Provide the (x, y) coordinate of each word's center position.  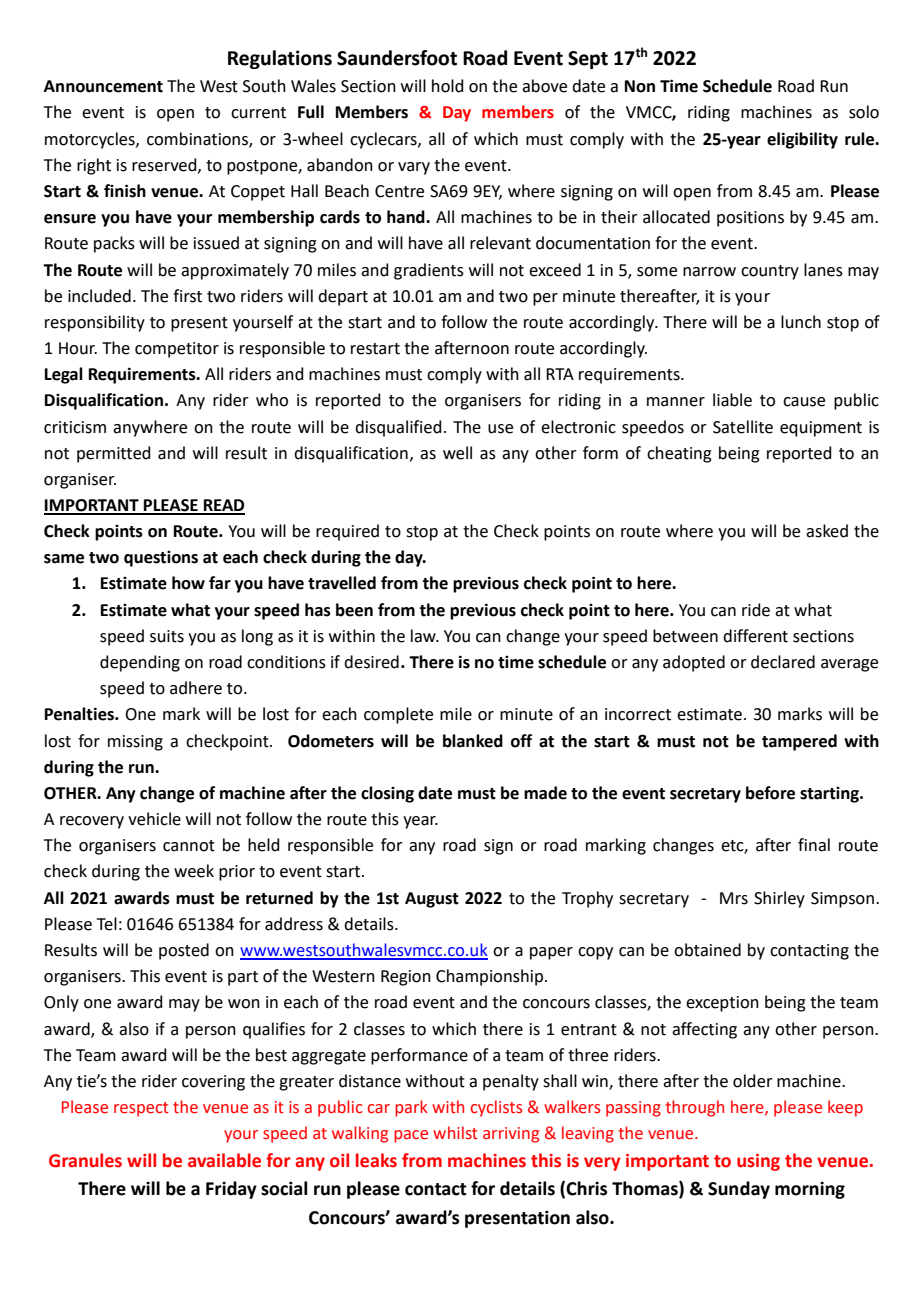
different (755, 636)
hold (448, 86)
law (424, 636)
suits (167, 636)
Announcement (103, 86)
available (224, 1160)
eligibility (802, 140)
